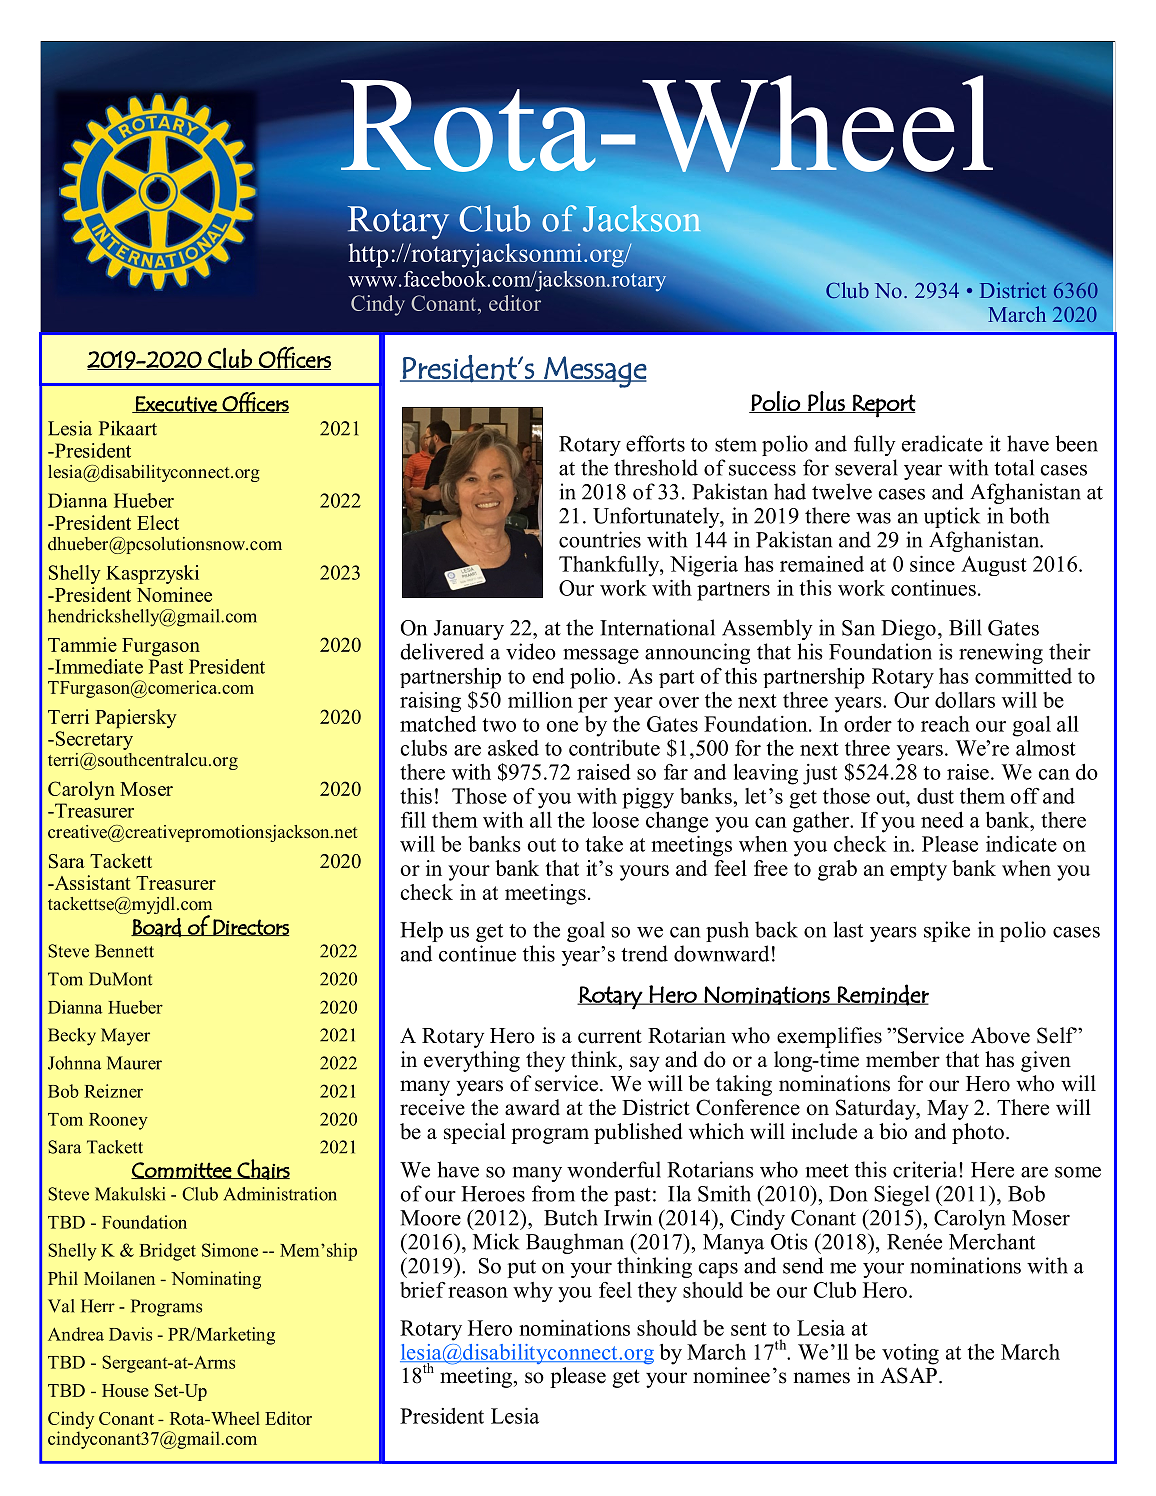  What do you see at coordinates (176, 404) in the screenshot?
I see `Executive` at bounding box center [176, 404].
